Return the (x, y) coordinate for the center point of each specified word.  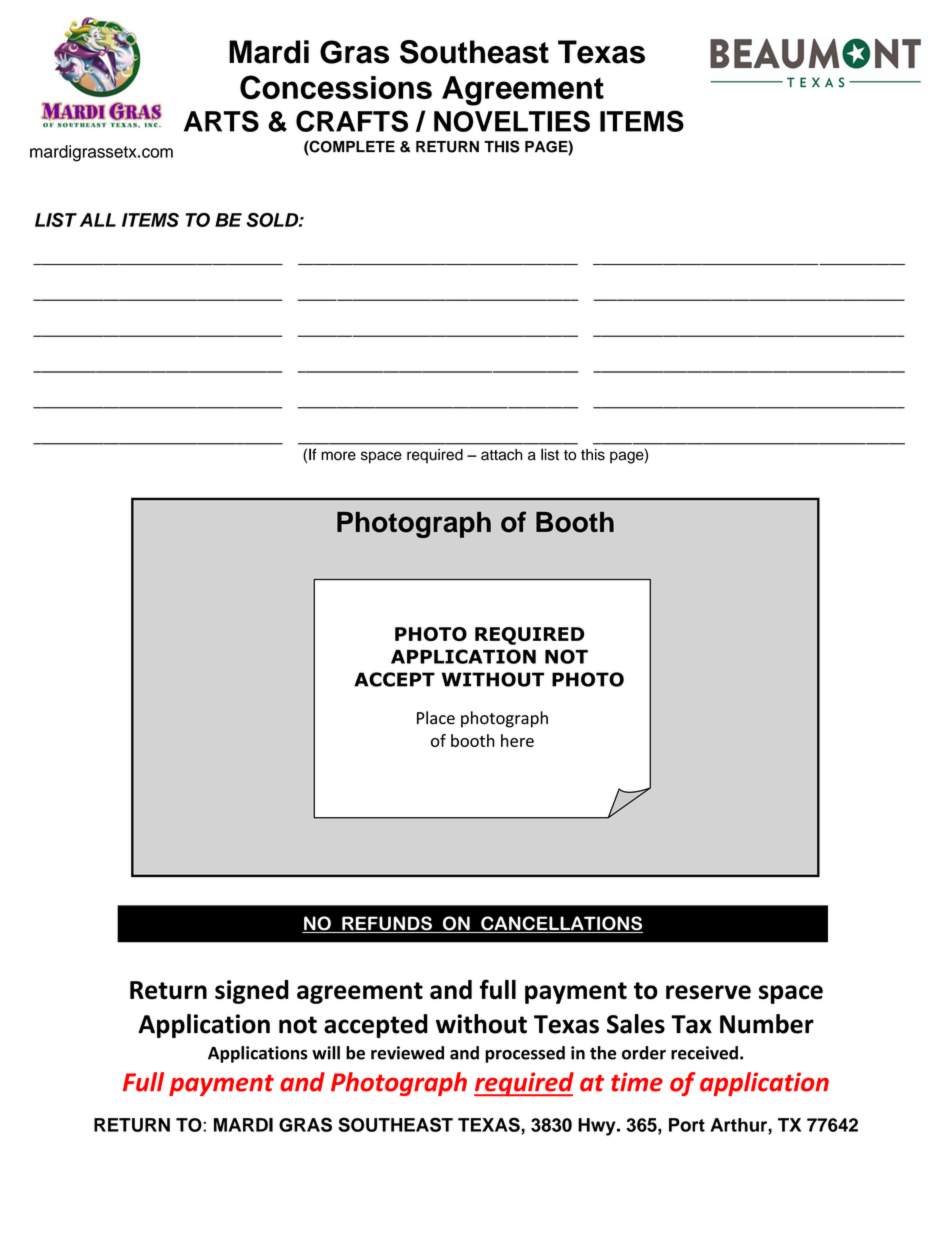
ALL (98, 220)
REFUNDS (387, 924)
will (326, 1053)
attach (501, 455)
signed (252, 992)
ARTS (221, 121)
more (338, 456)
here (517, 740)
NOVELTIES (512, 121)
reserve (708, 992)
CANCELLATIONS (561, 924)
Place (436, 718)
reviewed (407, 1053)
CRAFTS (352, 121)
